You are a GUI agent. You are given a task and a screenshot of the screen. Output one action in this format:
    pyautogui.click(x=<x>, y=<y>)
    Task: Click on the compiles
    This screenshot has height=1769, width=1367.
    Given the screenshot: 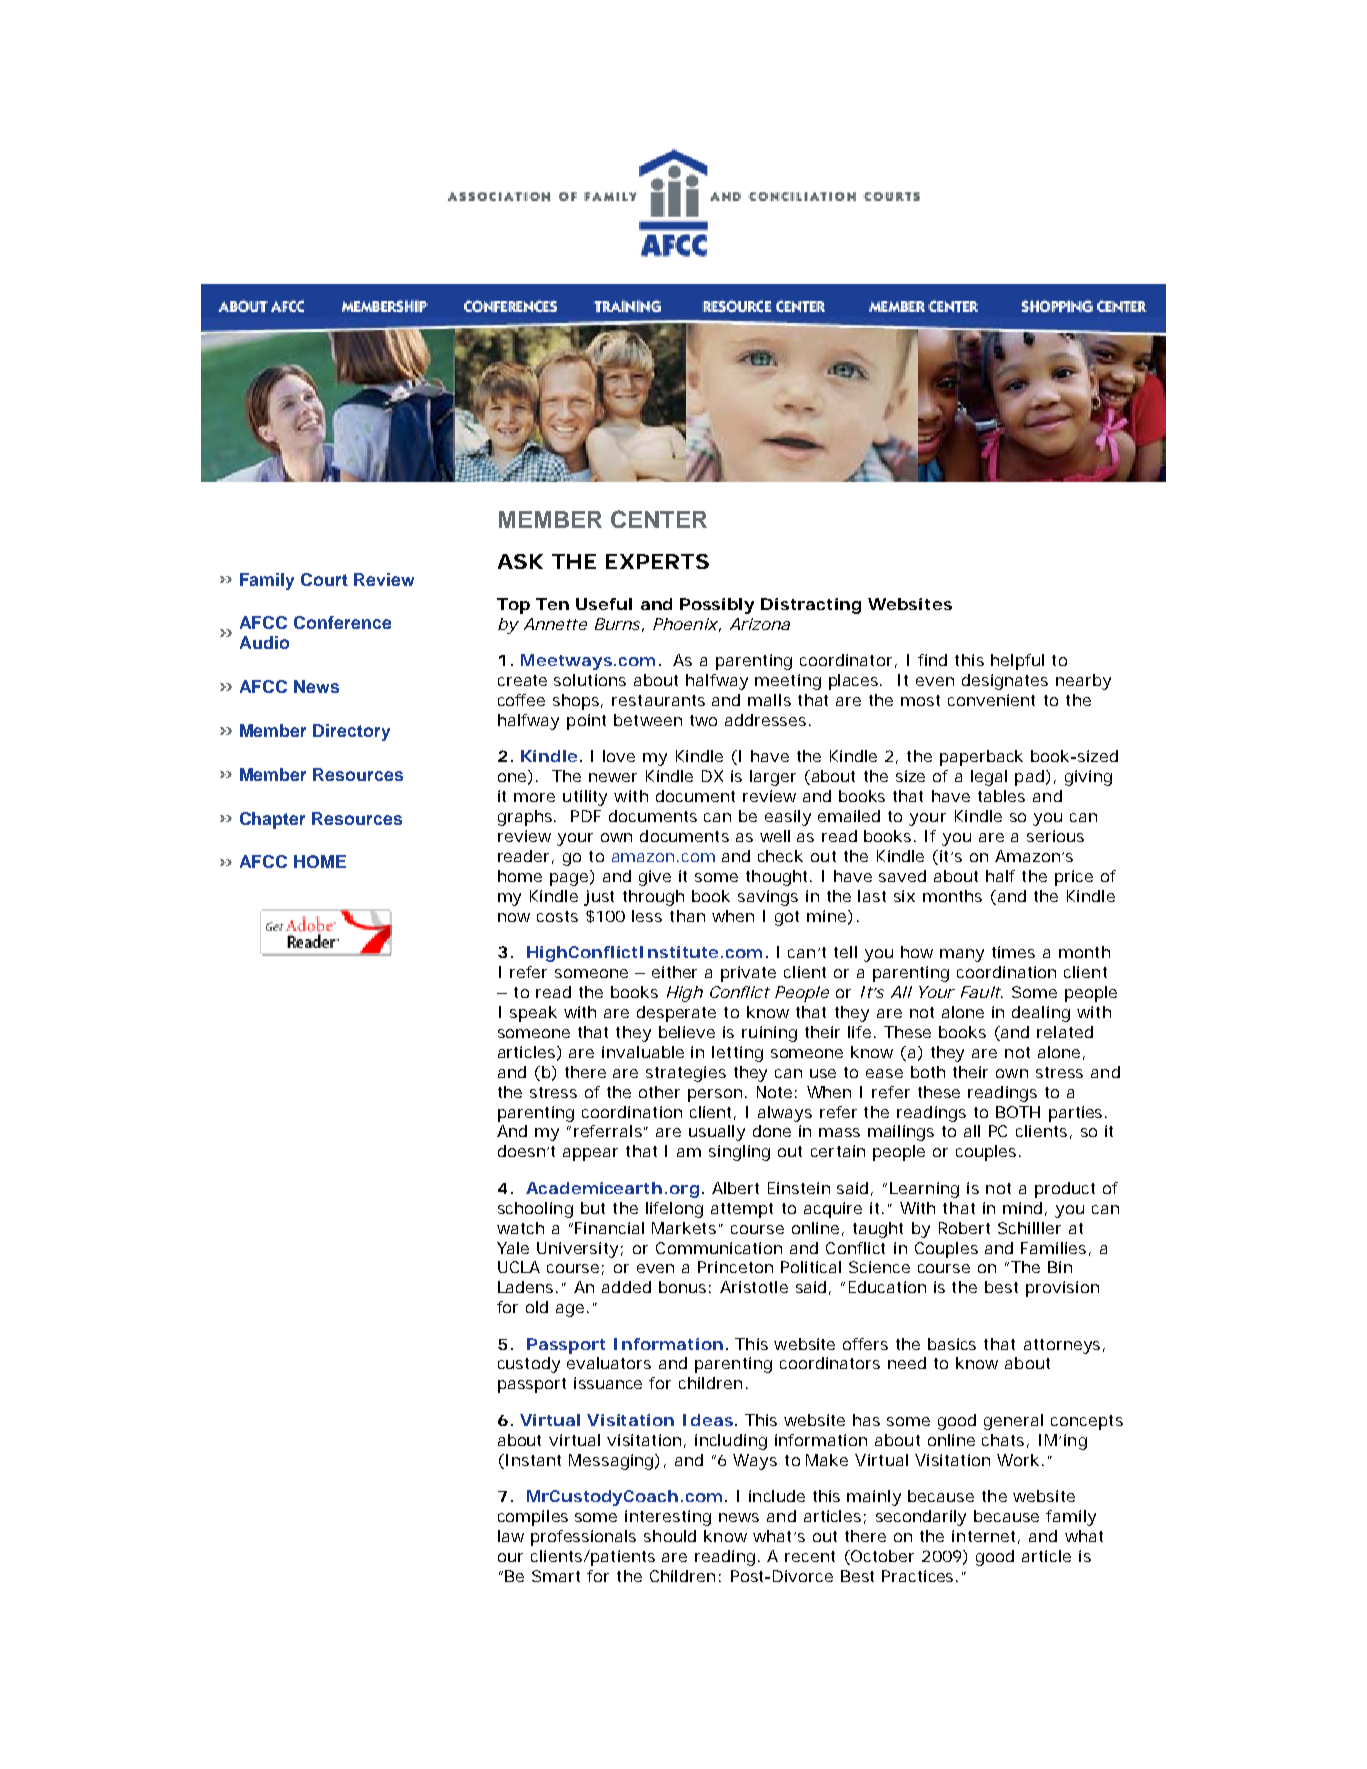 What is the action you would take?
    pyautogui.click(x=533, y=1518)
